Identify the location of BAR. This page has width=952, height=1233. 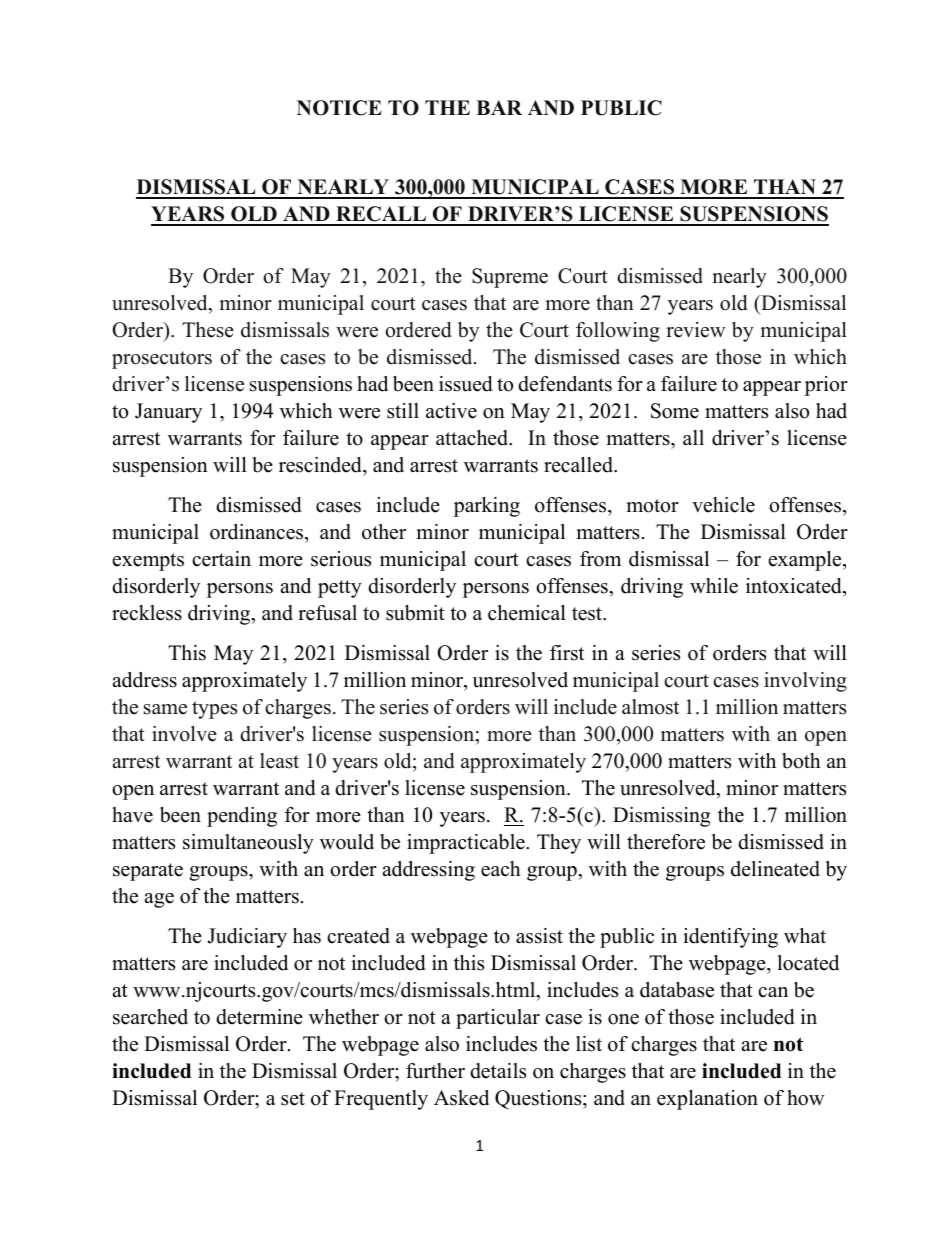
(499, 107).
